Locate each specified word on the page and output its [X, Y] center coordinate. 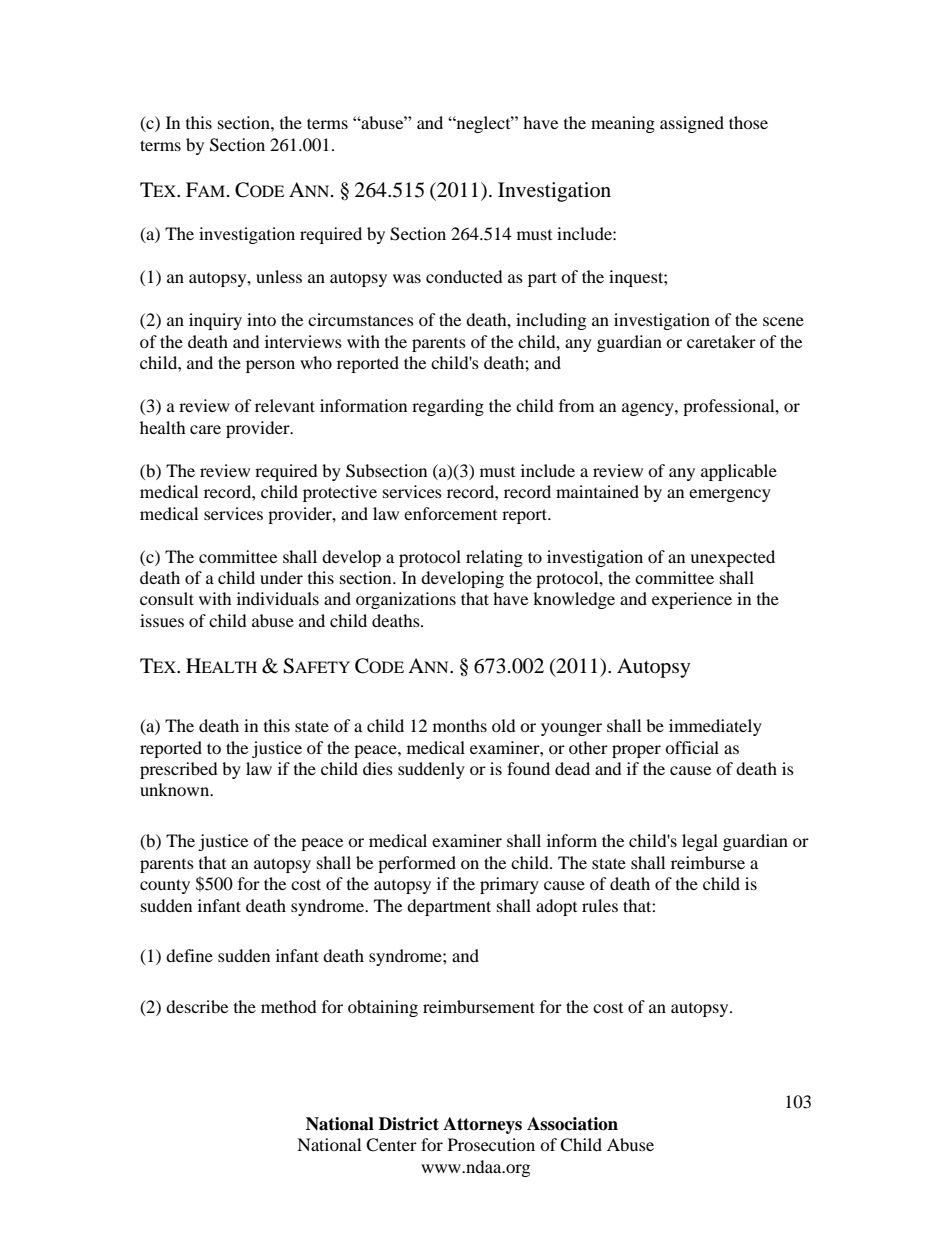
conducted [464, 276]
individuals [278, 598]
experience [692, 600]
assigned [692, 124]
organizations [406, 600]
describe [197, 1006]
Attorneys [482, 1125]
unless [279, 276]
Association [572, 1124]
